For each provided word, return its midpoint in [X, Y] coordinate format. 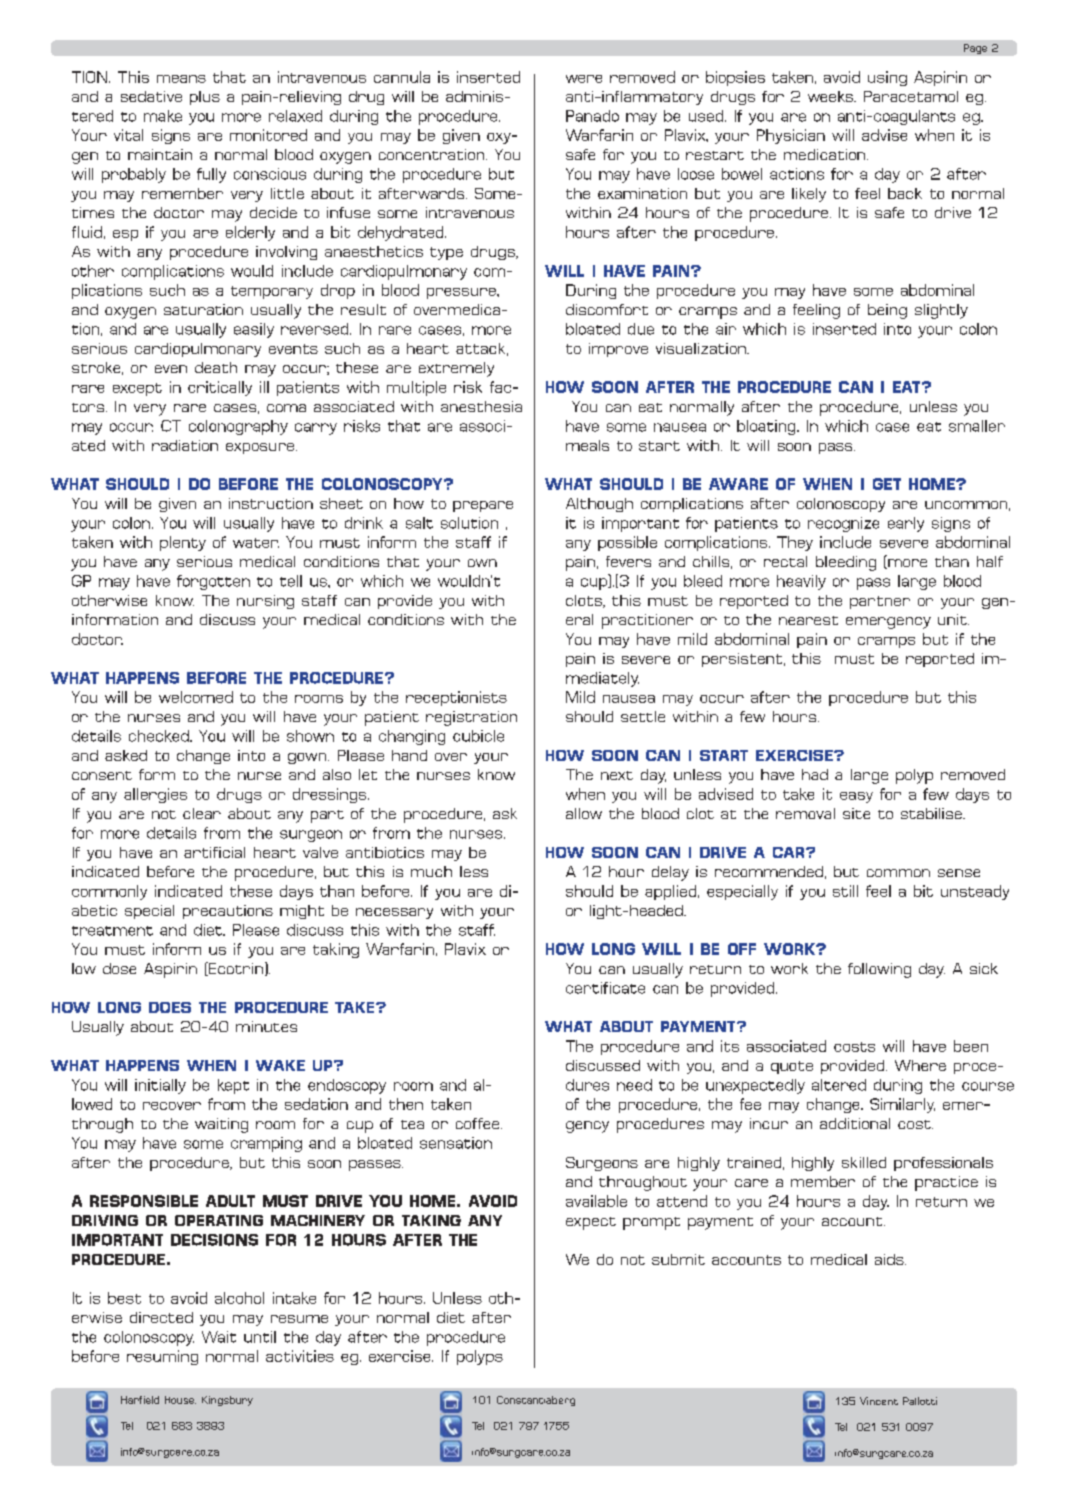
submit [678, 1259]
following [879, 970]
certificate [605, 988]
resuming [162, 1357]
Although [599, 505]
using [887, 78]
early [906, 524]
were [584, 79]
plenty [183, 543]
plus [205, 98]
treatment [112, 931]
